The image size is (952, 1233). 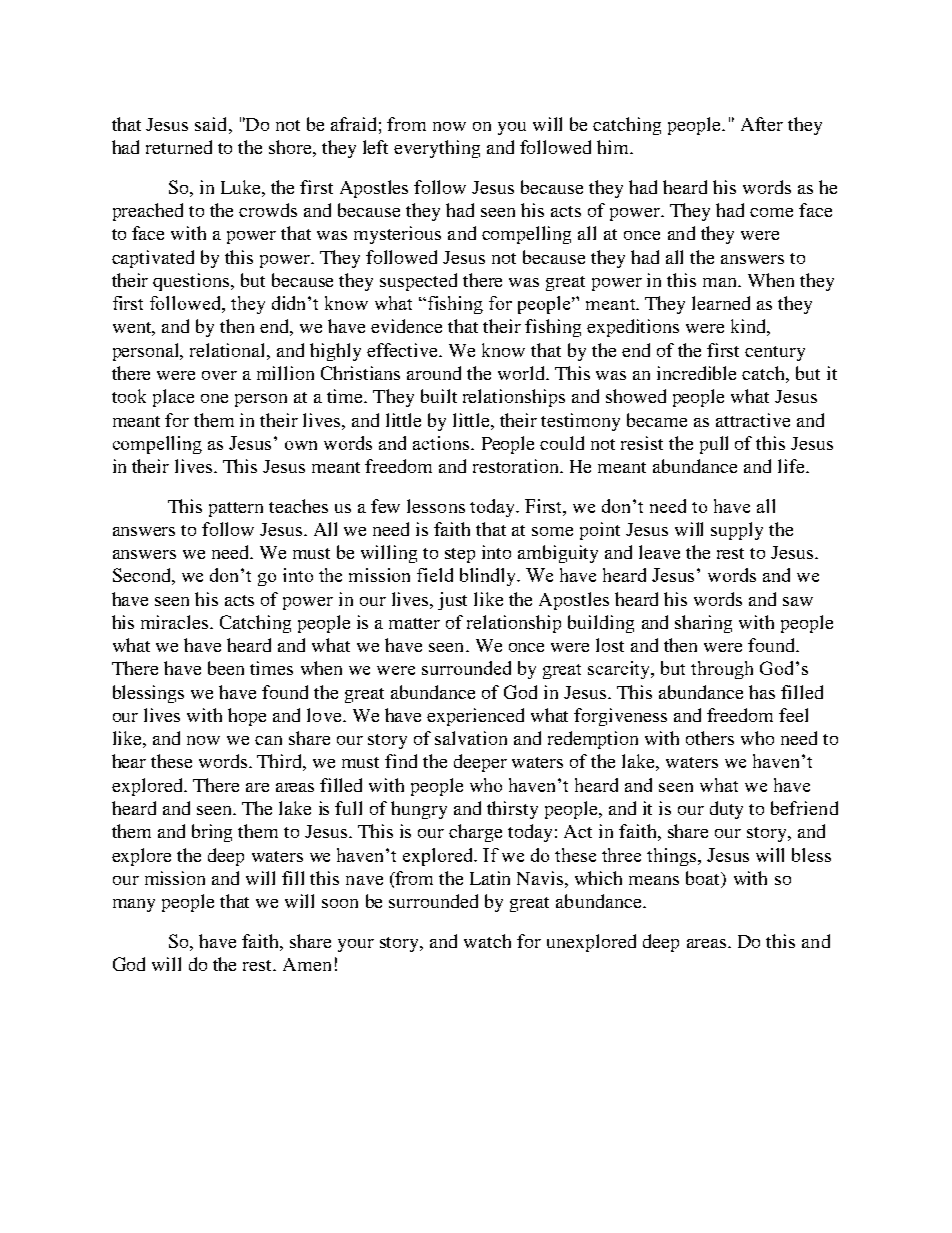 What do you see at coordinates (442, 443) in the page?
I see `actions` at bounding box center [442, 443].
